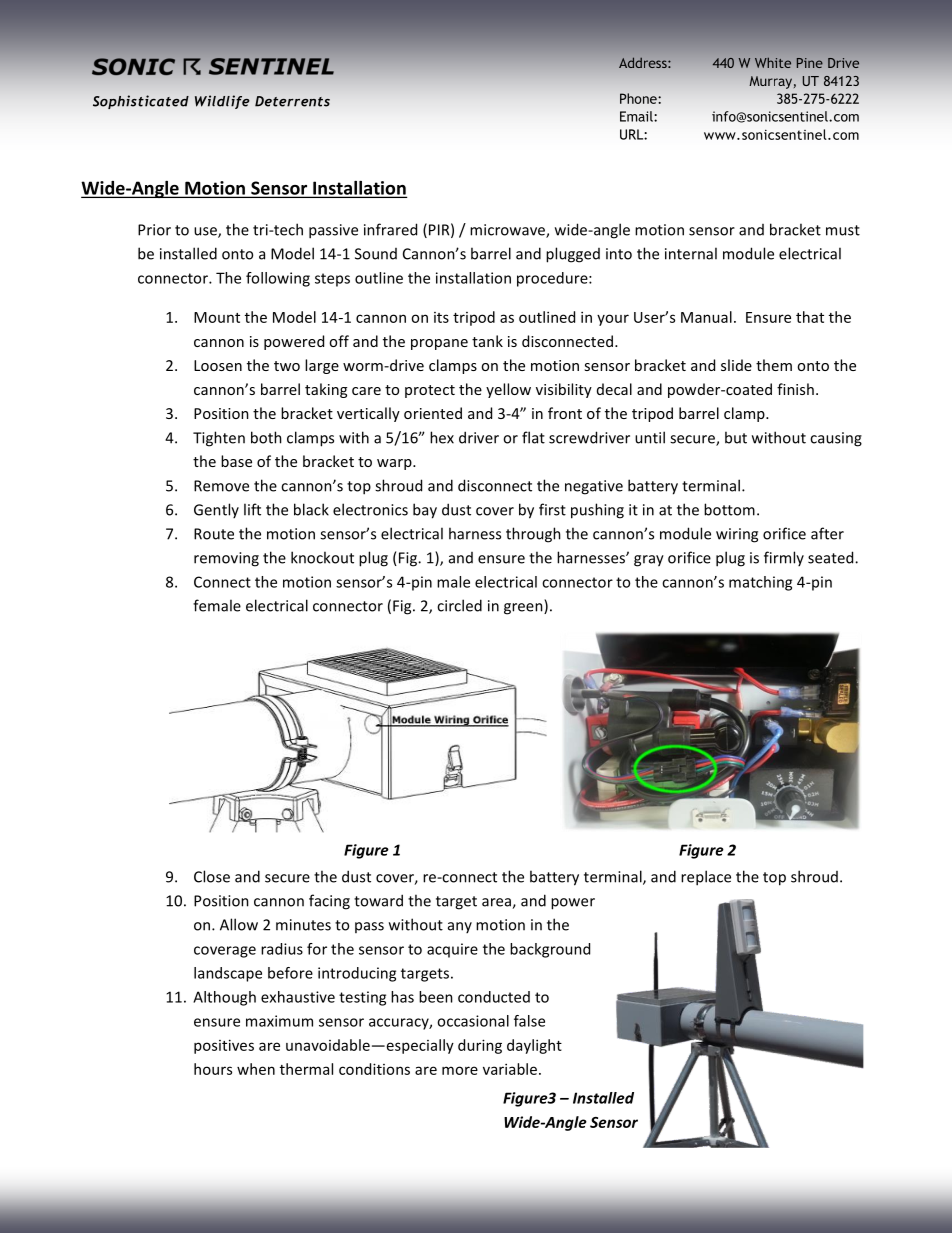 The image size is (952, 1233). Describe the element at coordinates (706, 878) in the screenshot. I see `replace` at that location.
